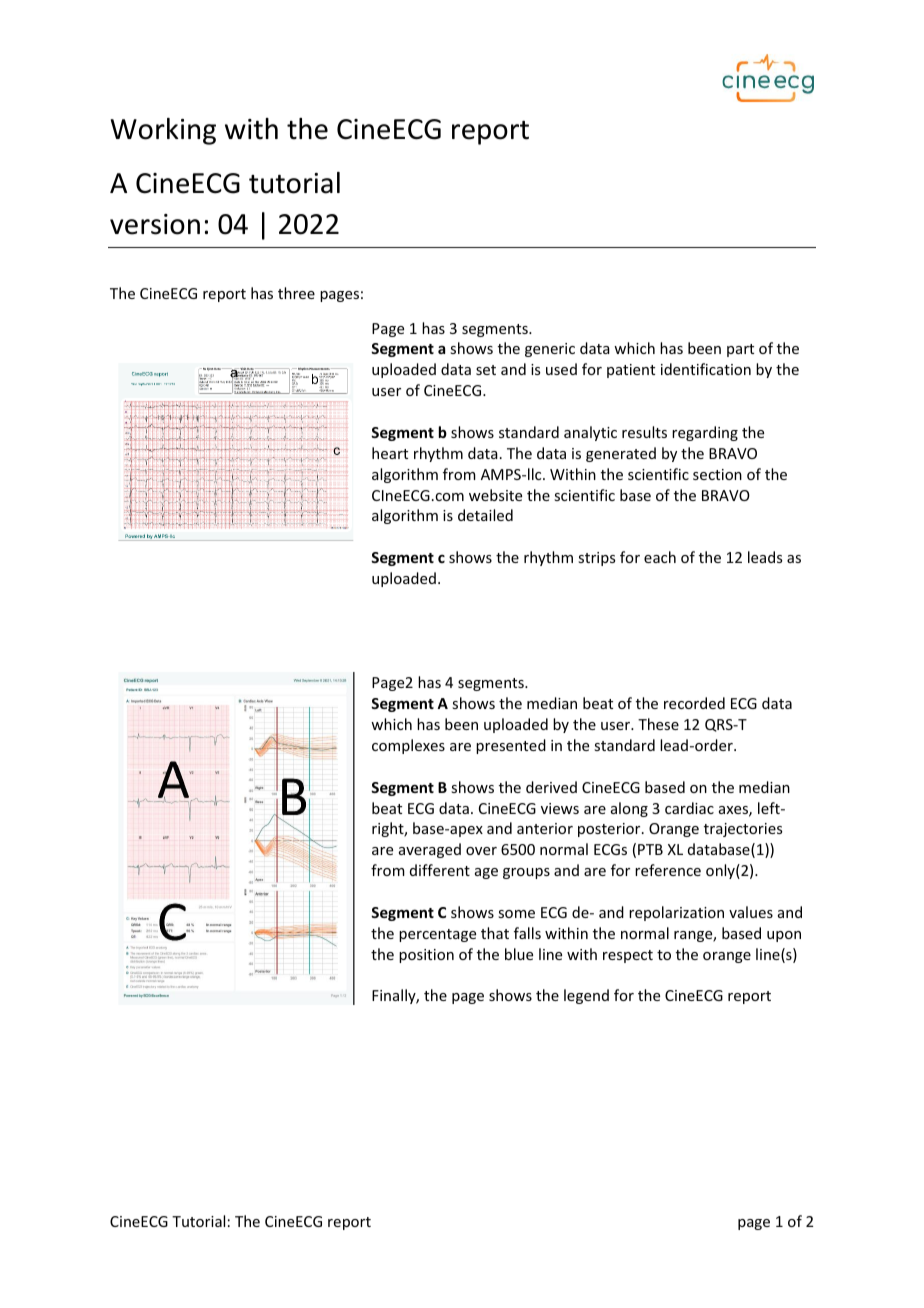 This screenshot has width=924, height=1308. Describe the element at coordinates (740, 350) in the screenshot. I see `part` at that location.
